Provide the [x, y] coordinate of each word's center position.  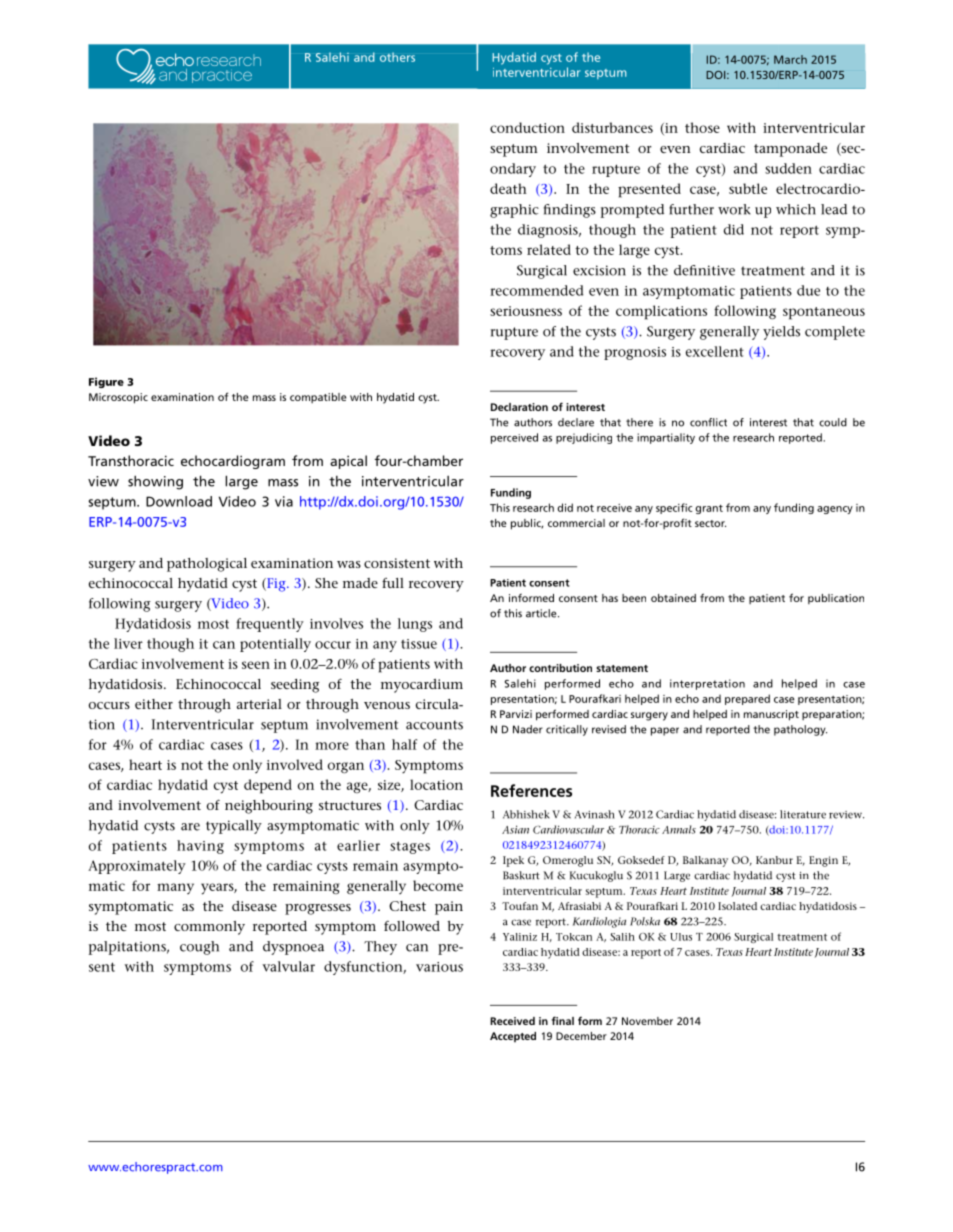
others [397, 57]
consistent [397, 563]
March [790, 59]
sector [710, 523]
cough [199, 948]
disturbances [612, 127]
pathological [207, 565]
